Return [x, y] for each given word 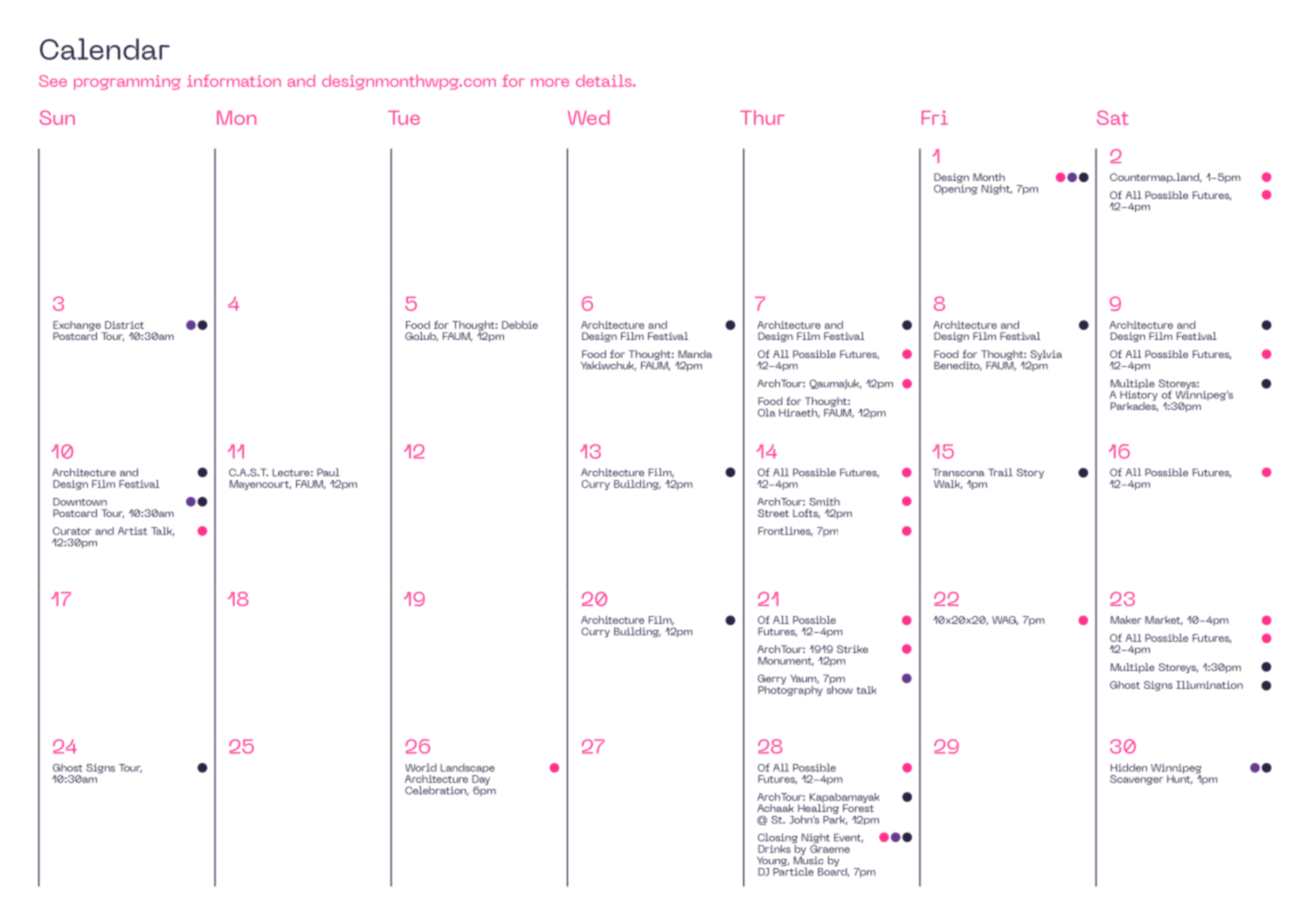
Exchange [78, 327]
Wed [588, 117]
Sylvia [1045, 356]
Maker [1126, 620]
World [421, 767]
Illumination [1209, 685]
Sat [1112, 117]
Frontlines [785, 531]
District [124, 325]
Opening [956, 188]
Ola [766, 412]
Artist [132, 531]
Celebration [437, 791]
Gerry [772, 680]
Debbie [520, 325]
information [234, 81]
